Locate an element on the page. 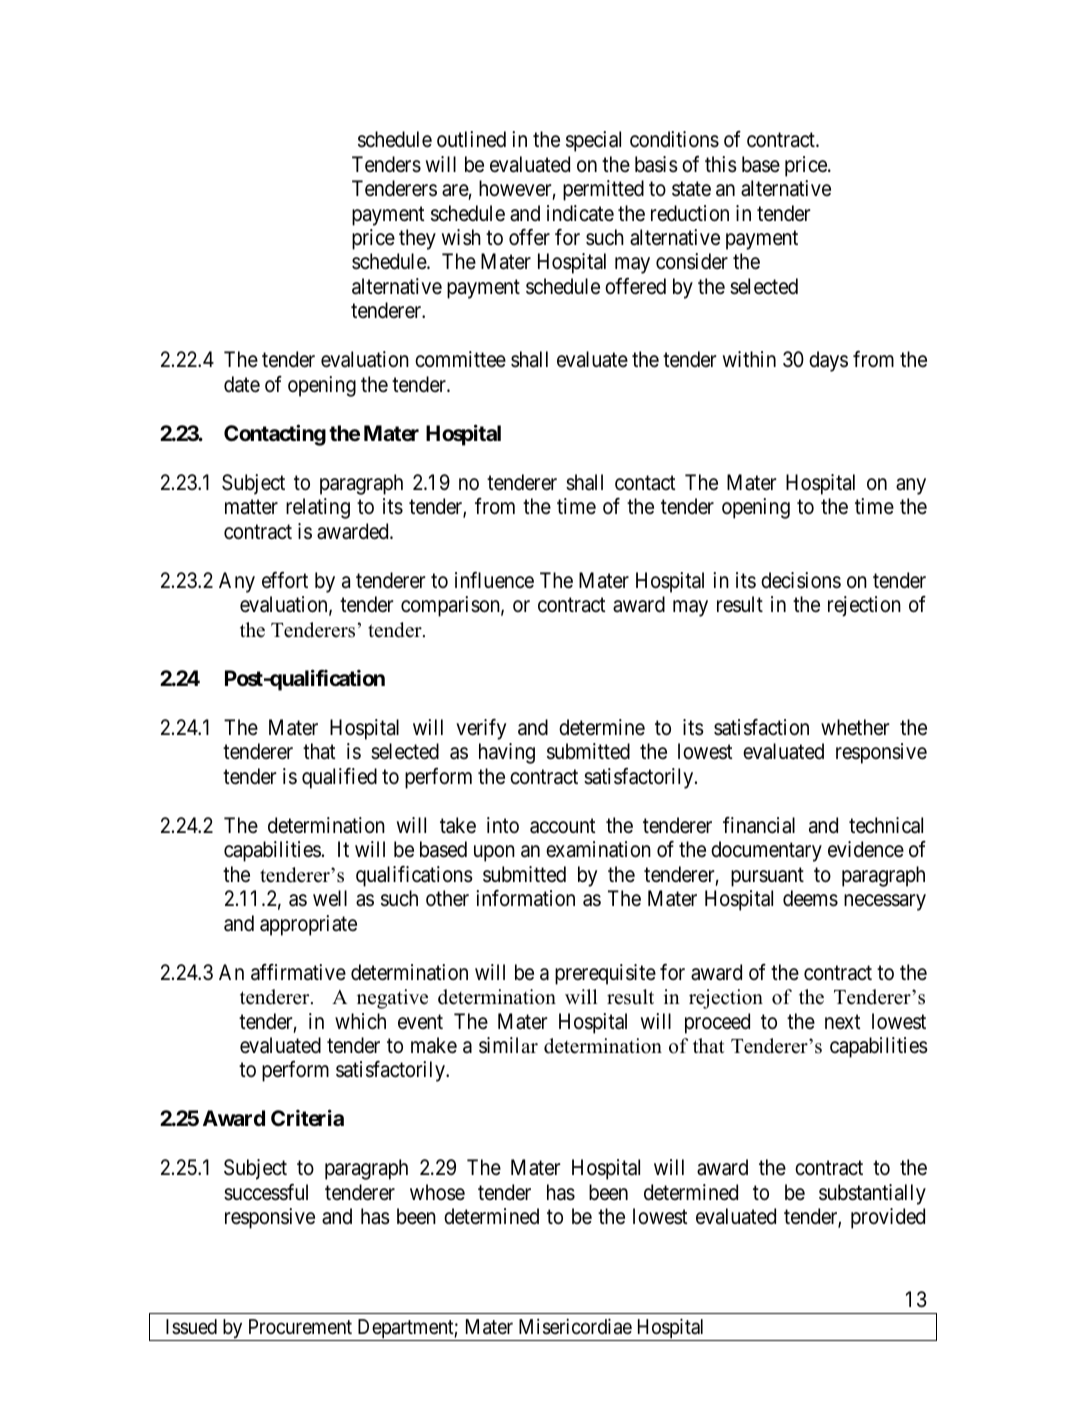  they is located at coordinates (417, 239).
